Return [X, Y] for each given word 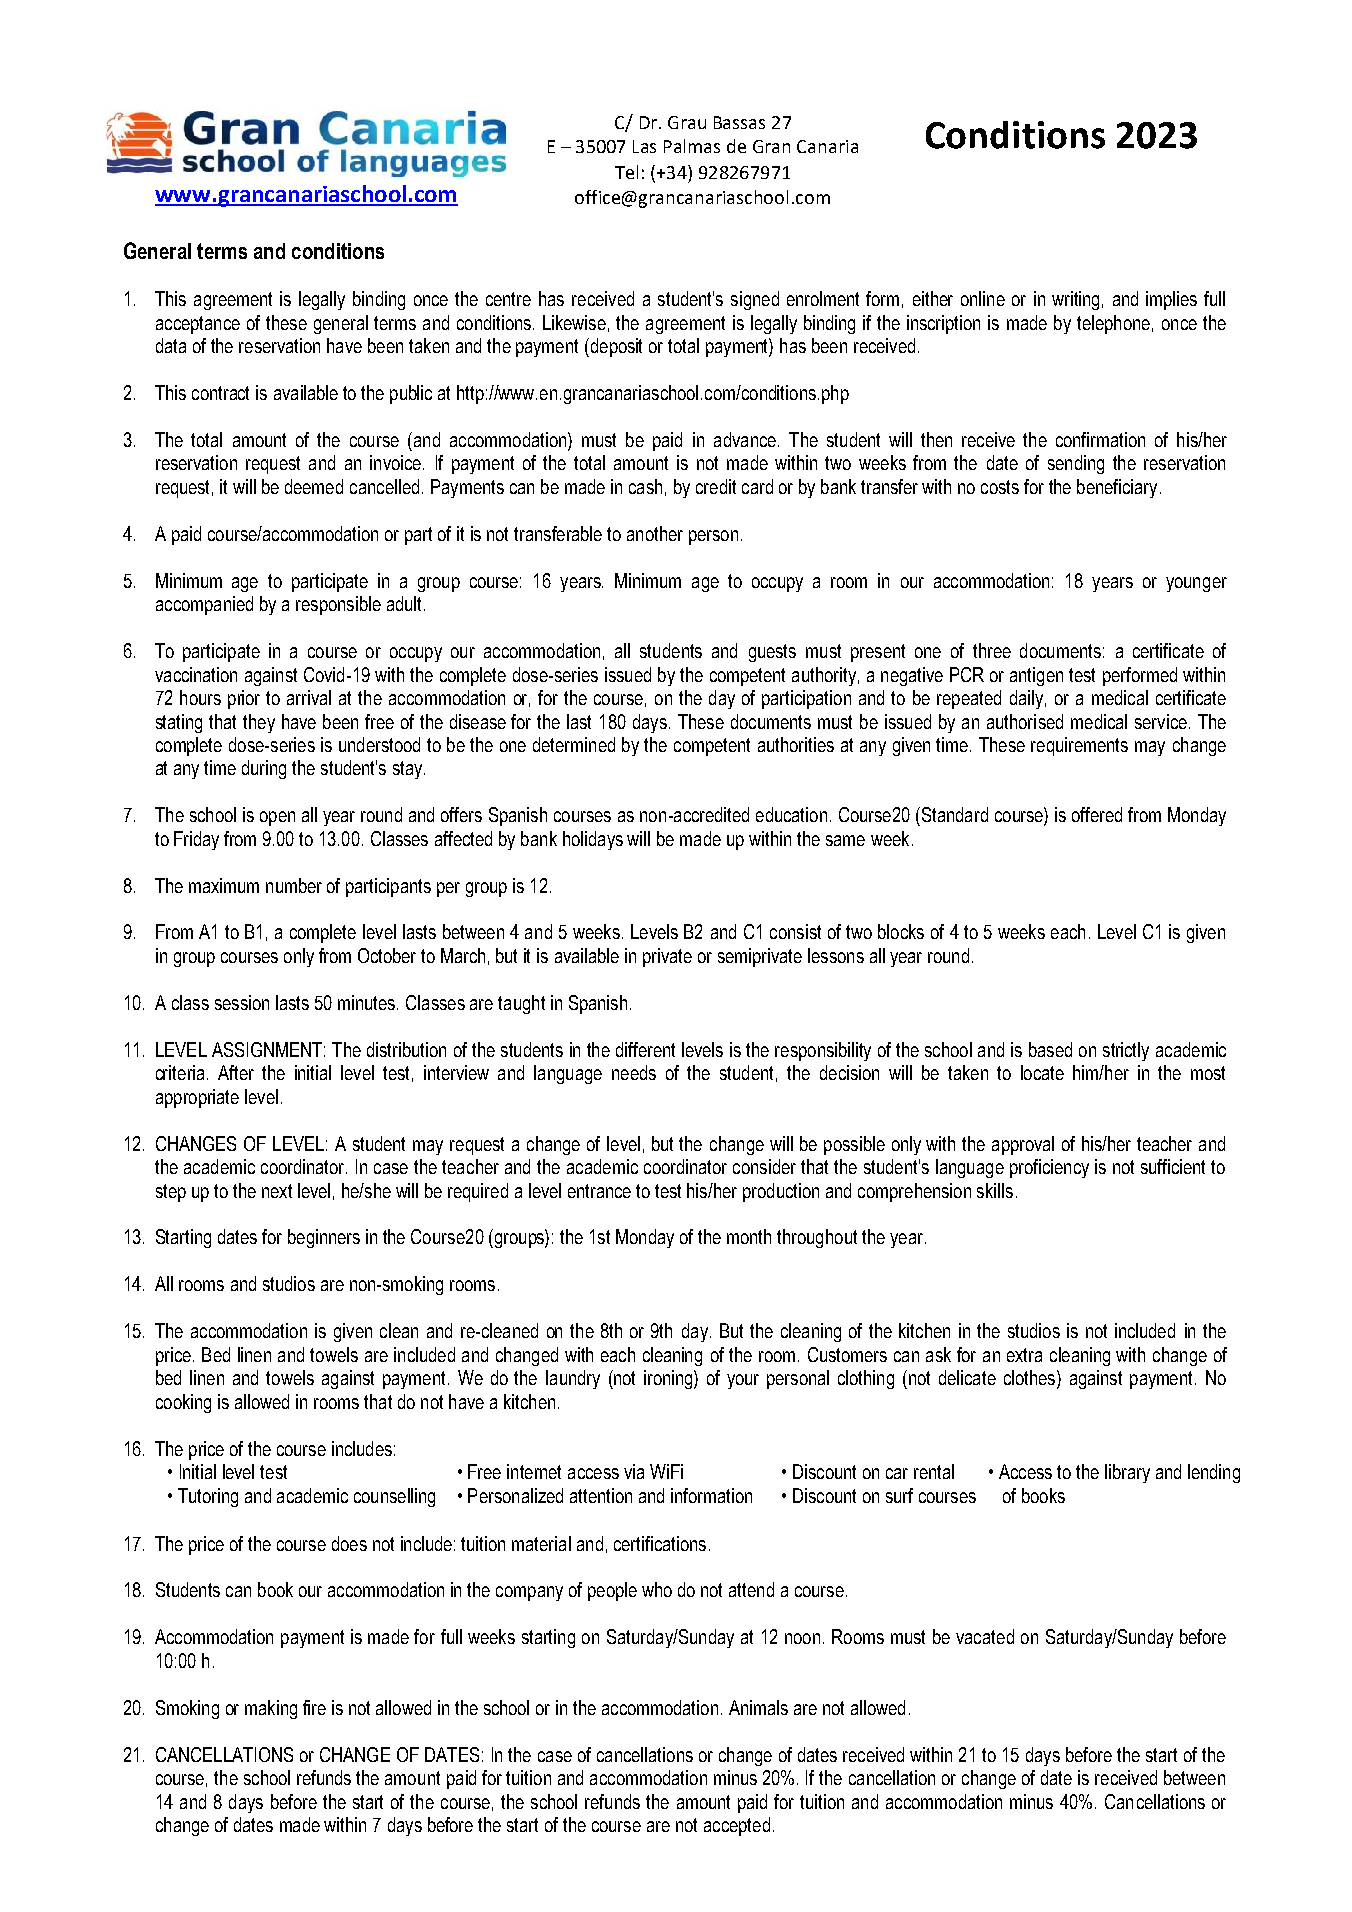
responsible [338, 605]
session [242, 1002]
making [271, 1709]
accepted [737, 1826]
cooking [183, 1403]
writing [1075, 300]
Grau [687, 122]
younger [1196, 584]
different [645, 1049]
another [655, 533]
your [743, 1381]
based [1050, 1049]
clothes [1031, 1379]
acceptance [198, 325]
